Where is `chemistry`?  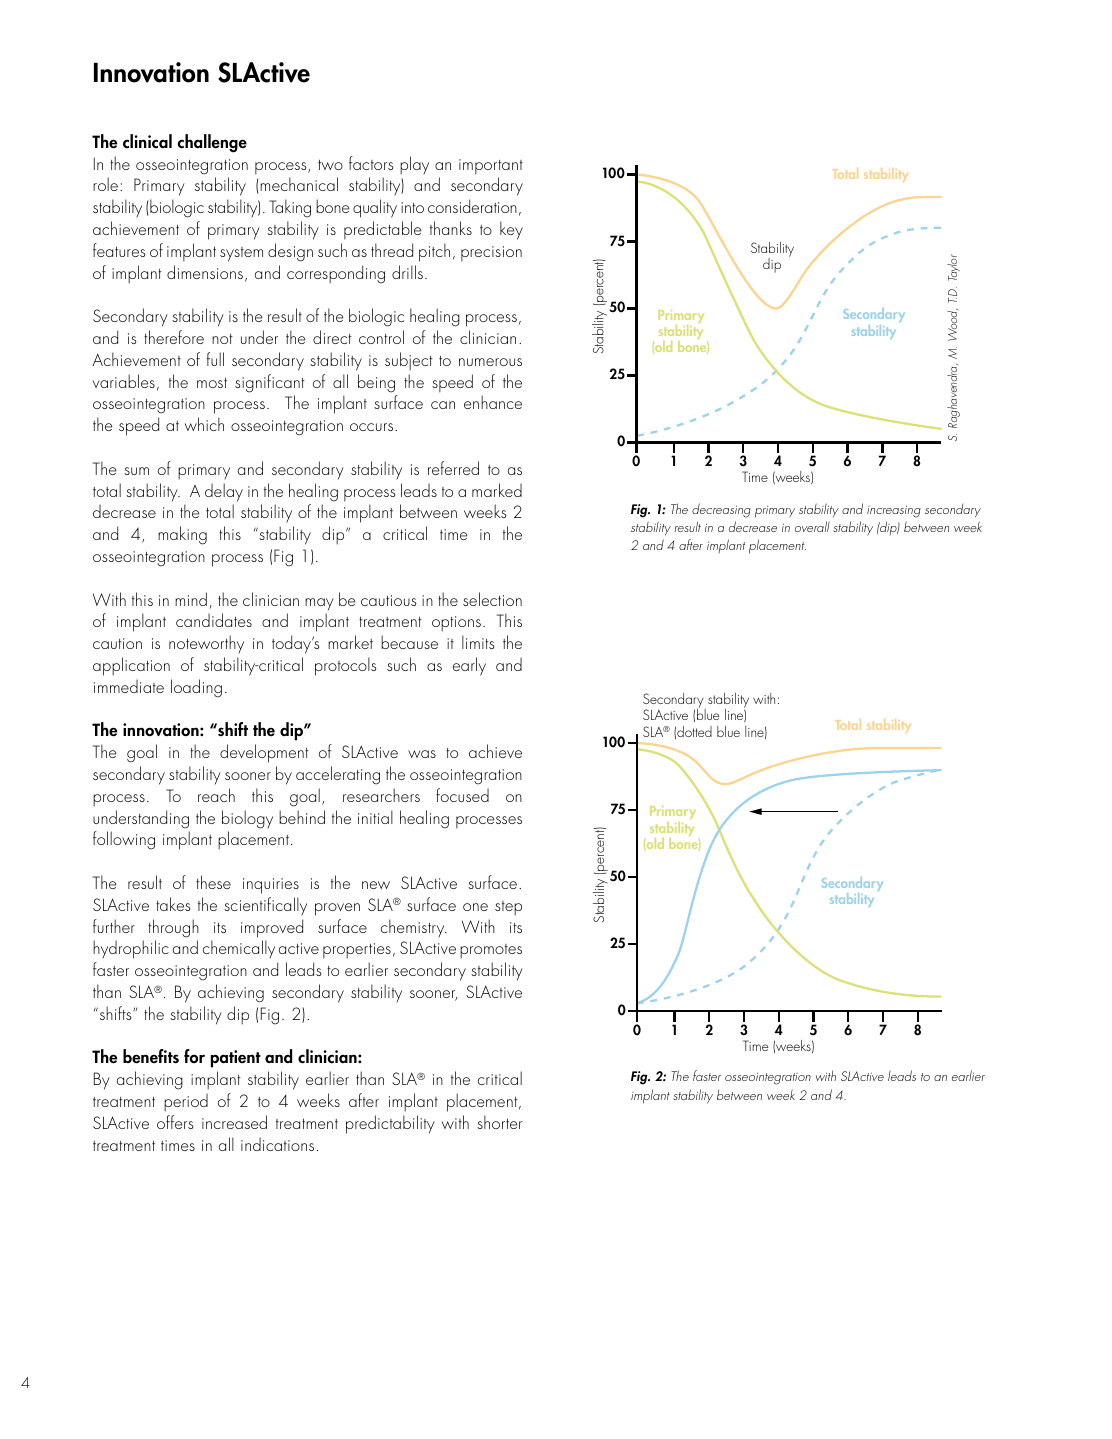 chemistry is located at coordinates (414, 928).
